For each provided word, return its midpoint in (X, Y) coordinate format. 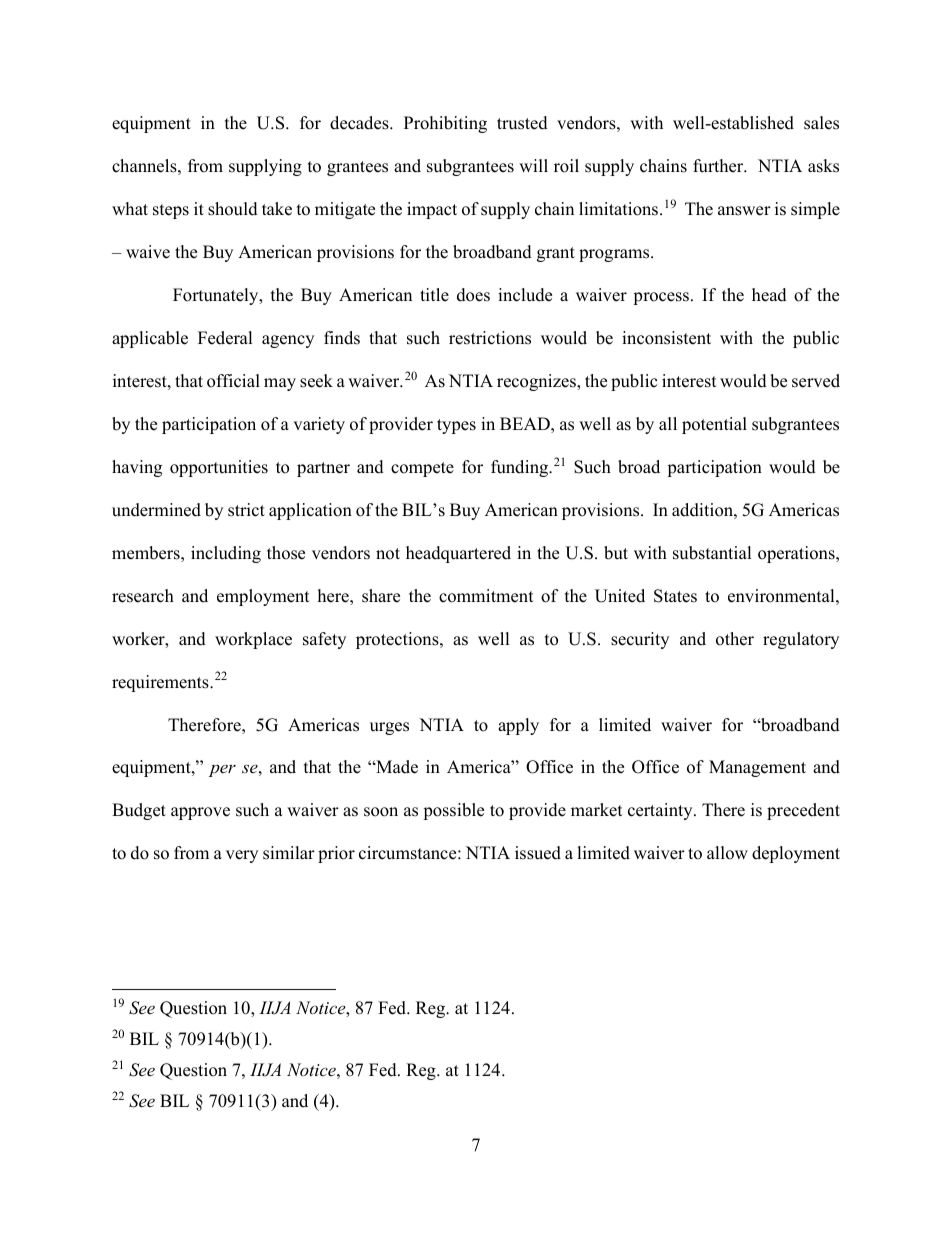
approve (200, 813)
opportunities (219, 468)
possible (453, 811)
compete (422, 469)
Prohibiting (445, 124)
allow (727, 853)
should (233, 209)
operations (797, 554)
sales (821, 123)
